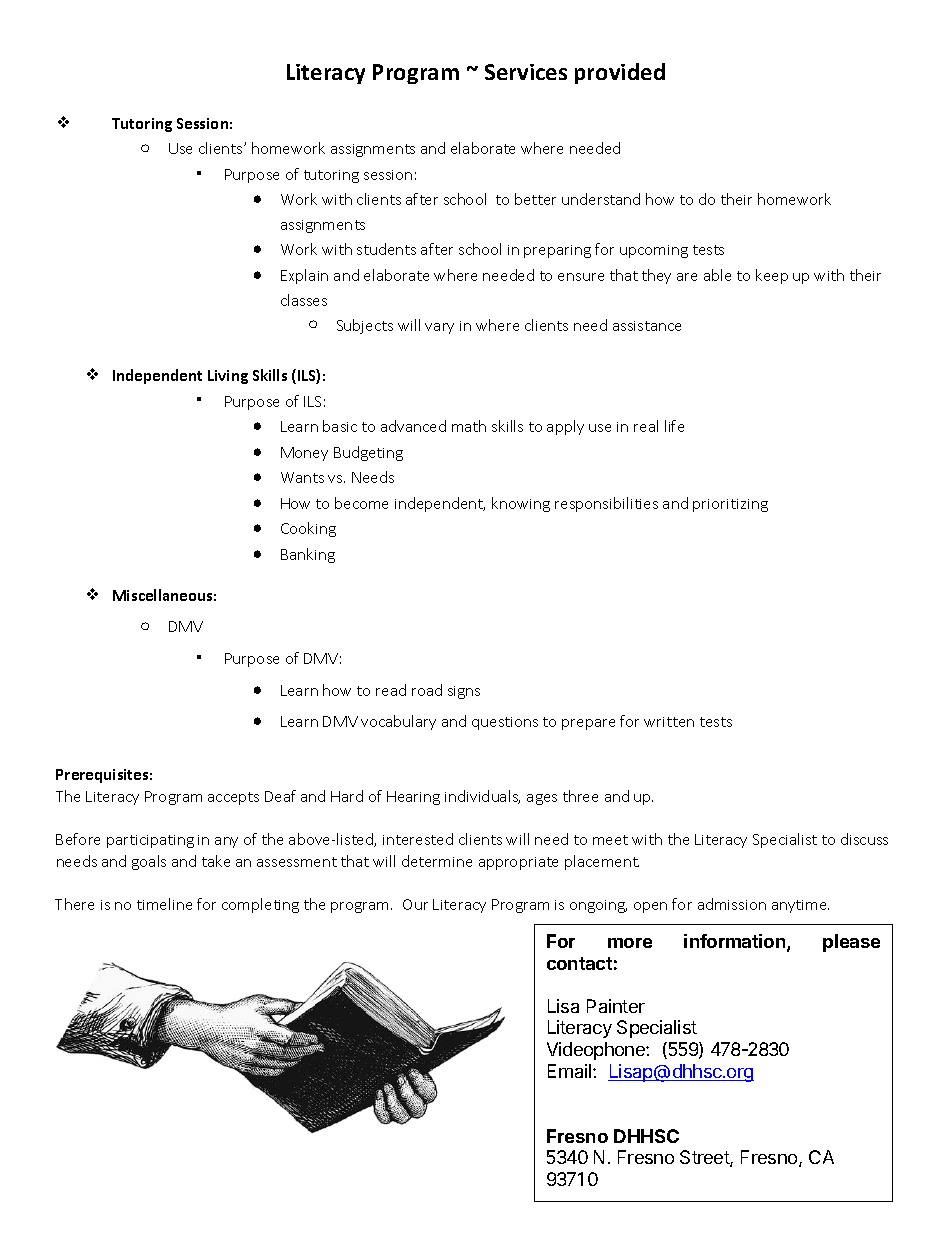 The height and width of the screenshot is (1233, 952). I want to click on Email, so click(571, 1071).
